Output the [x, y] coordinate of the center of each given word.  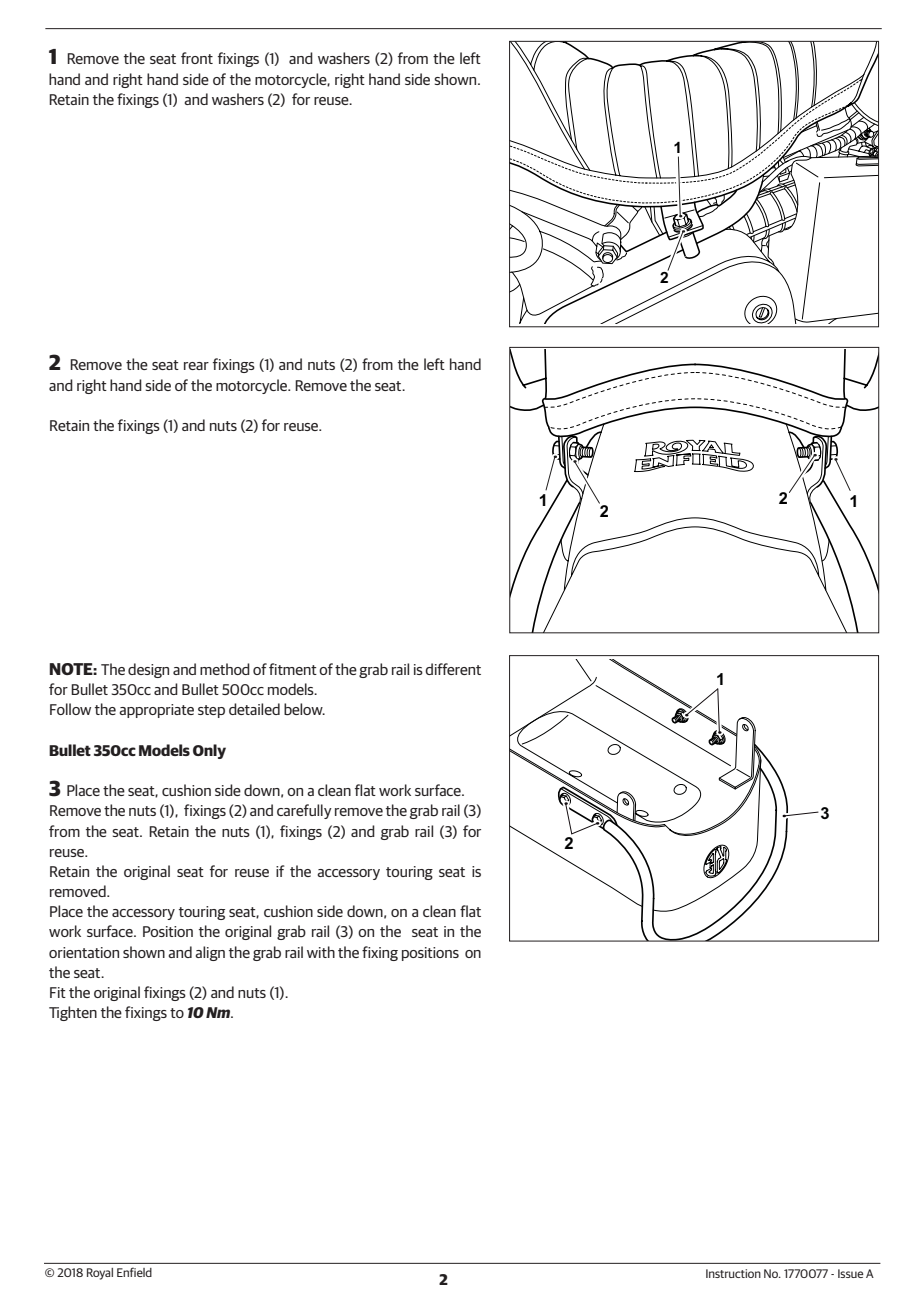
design [148, 670]
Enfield [134, 1272]
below [304, 709]
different [453, 669]
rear [196, 366]
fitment [293, 669]
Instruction [733, 1273]
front [197, 58]
